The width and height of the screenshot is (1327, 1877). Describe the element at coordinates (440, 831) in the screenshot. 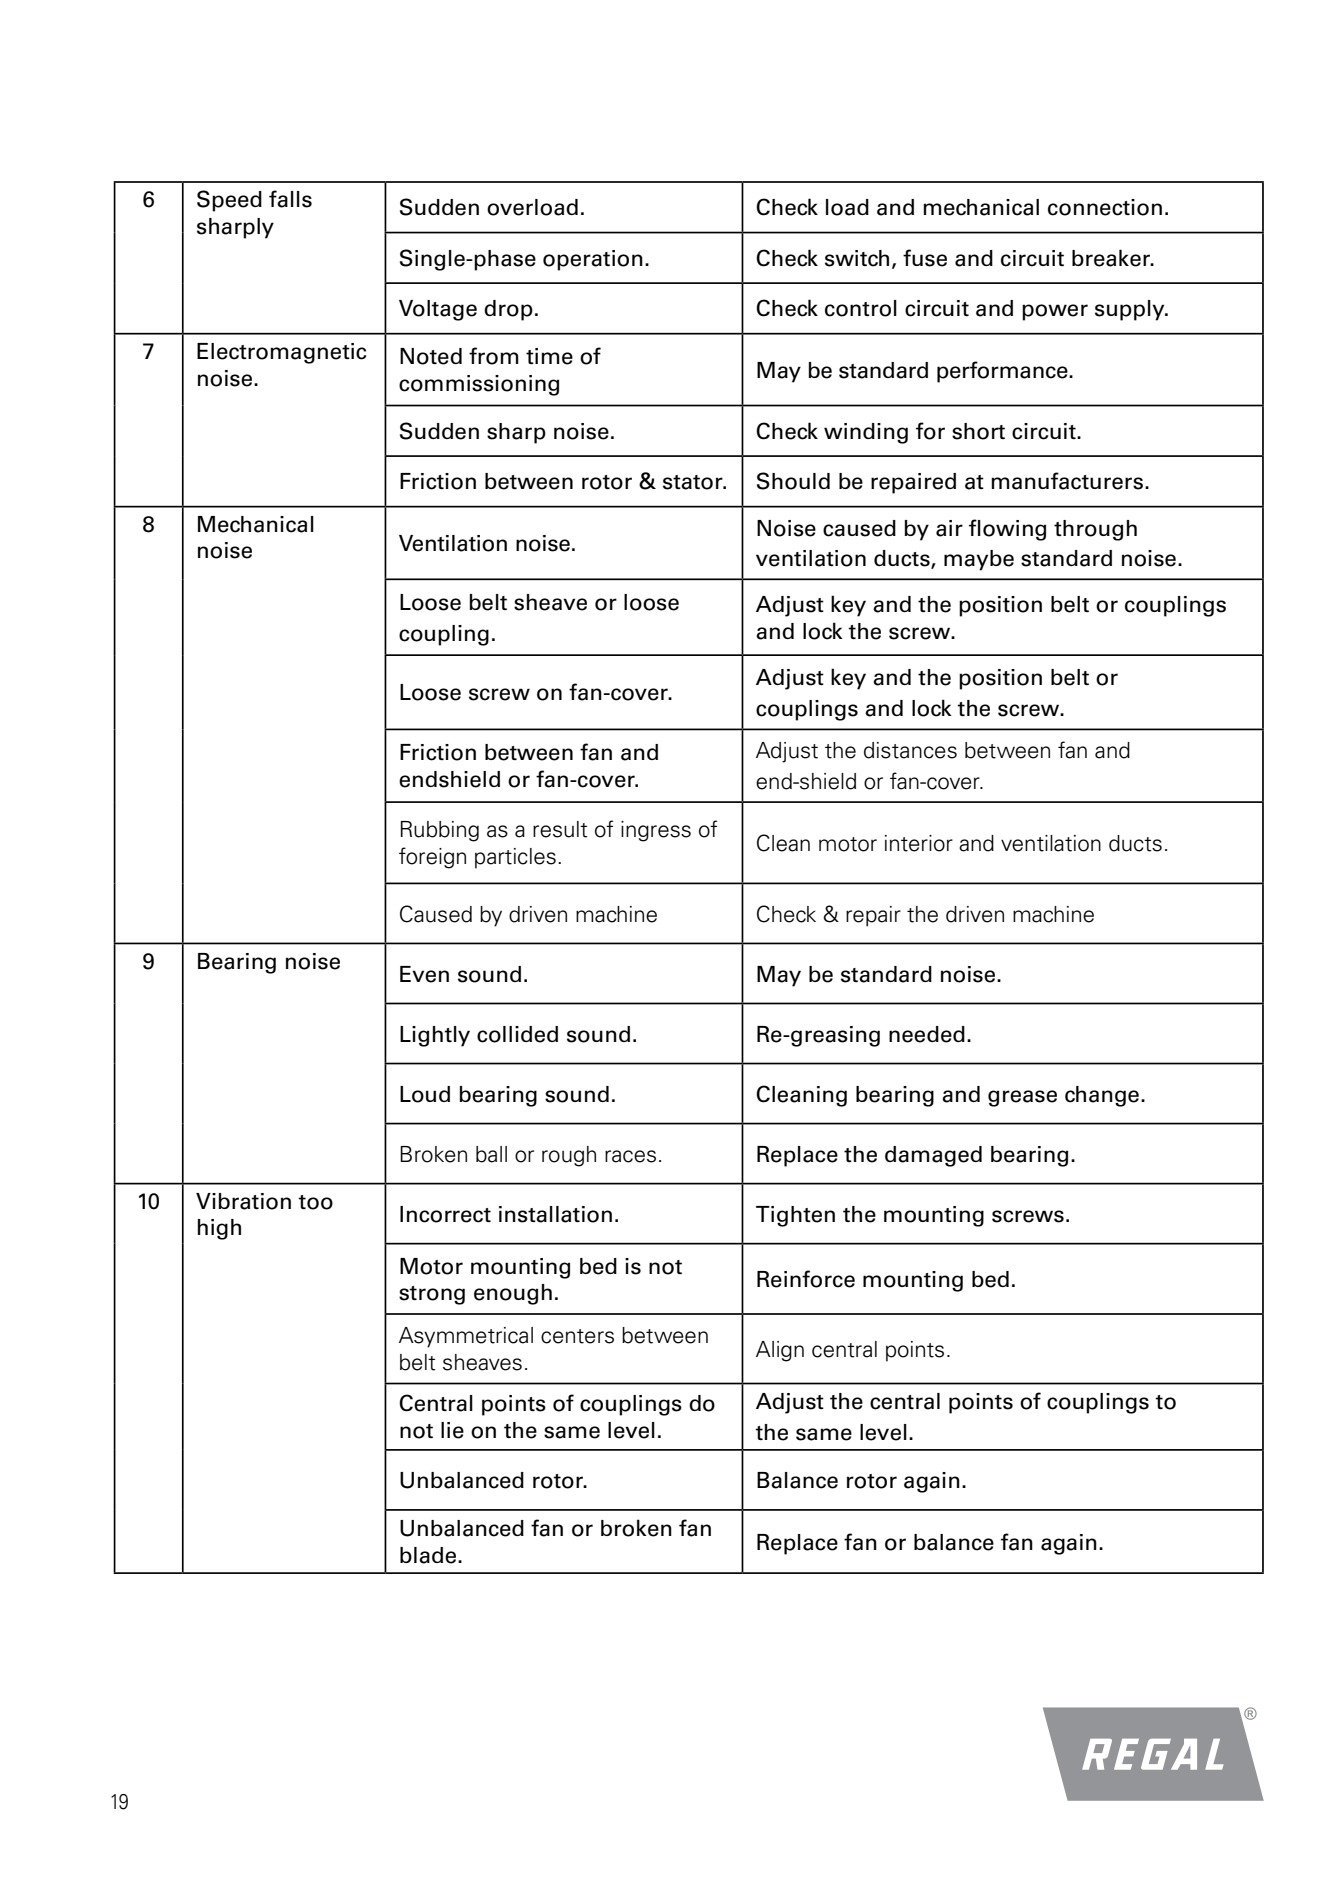

I see `Rubbing` at that location.
